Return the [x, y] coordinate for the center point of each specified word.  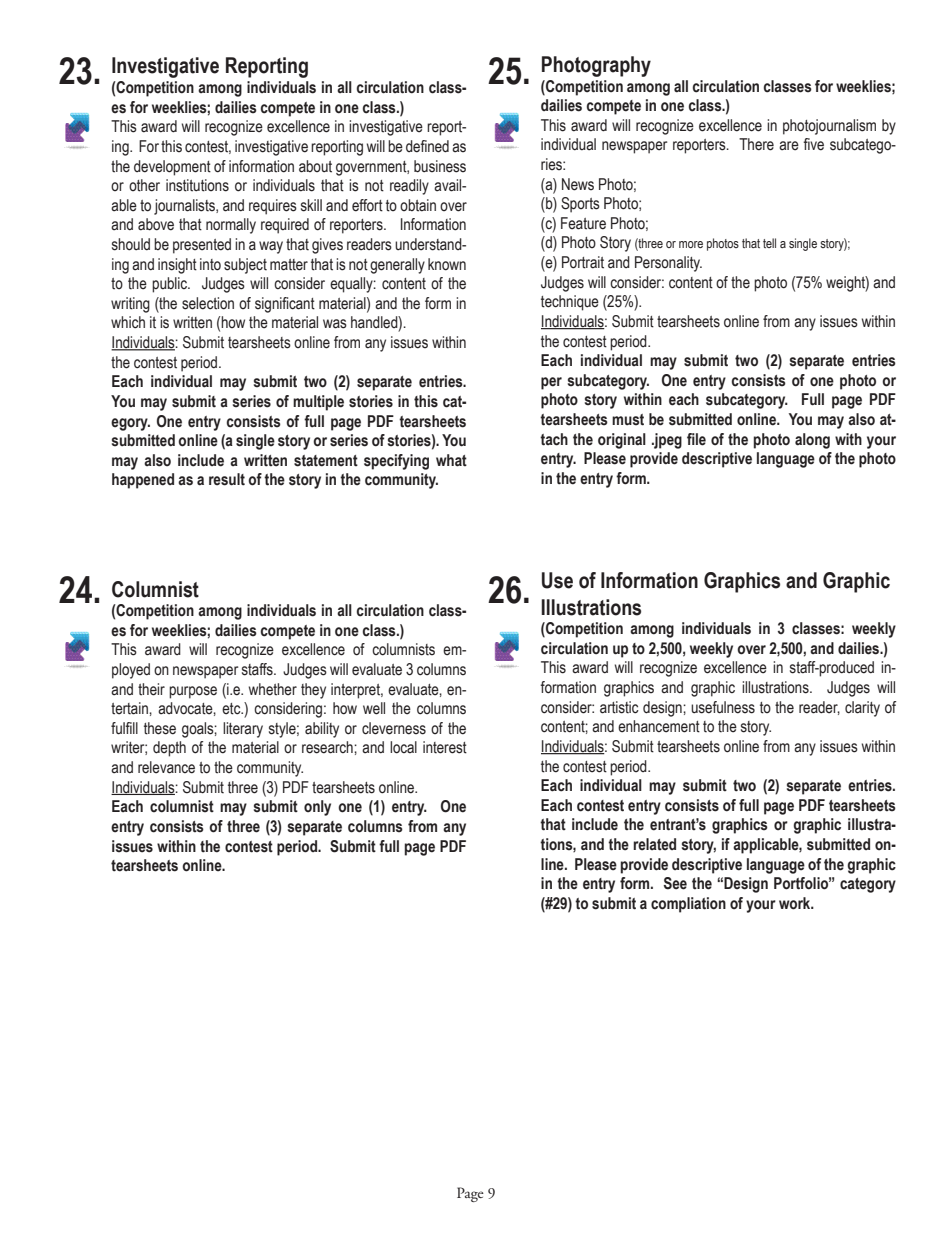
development [172, 168]
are [789, 146]
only [317, 808]
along [812, 441]
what [451, 460]
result [227, 479]
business [440, 166]
